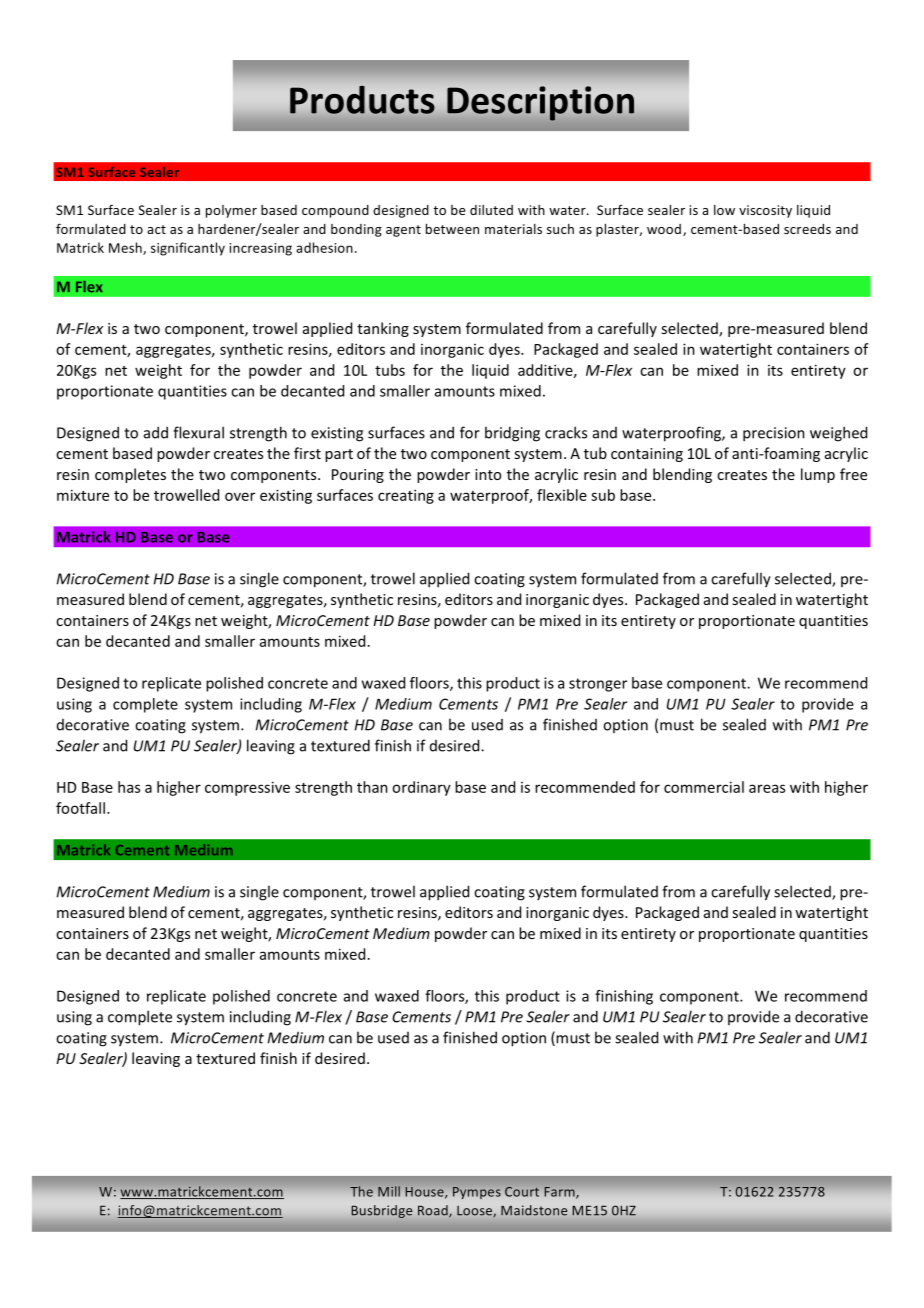  I want to click on polymer, so click(231, 211).
